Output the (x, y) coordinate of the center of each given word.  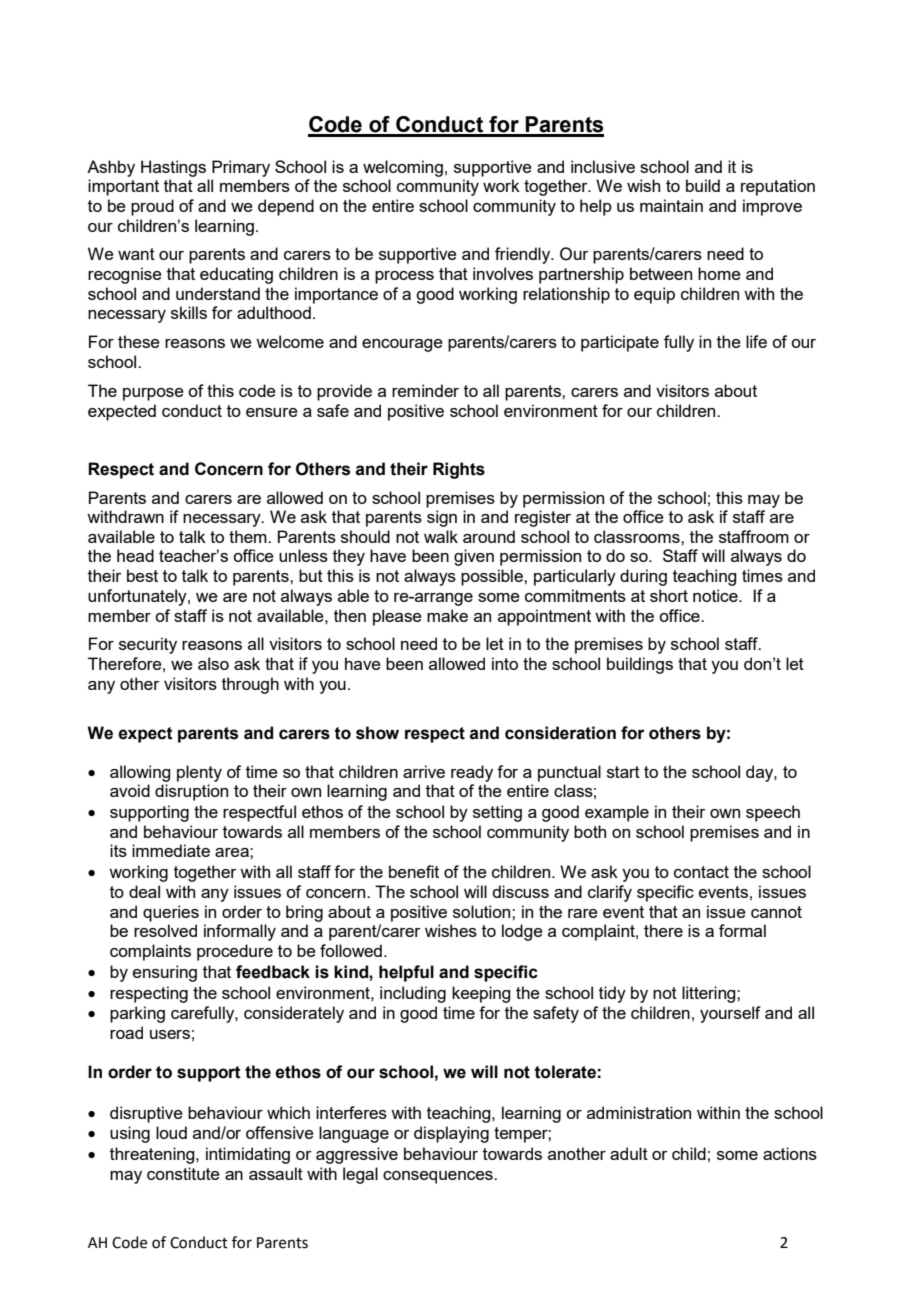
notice (716, 595)
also (213, 663)
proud (152, 207)
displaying (451, 1134)
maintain (671, 205)
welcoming (403, 168)
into (505, 663)
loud (171, 1132)
